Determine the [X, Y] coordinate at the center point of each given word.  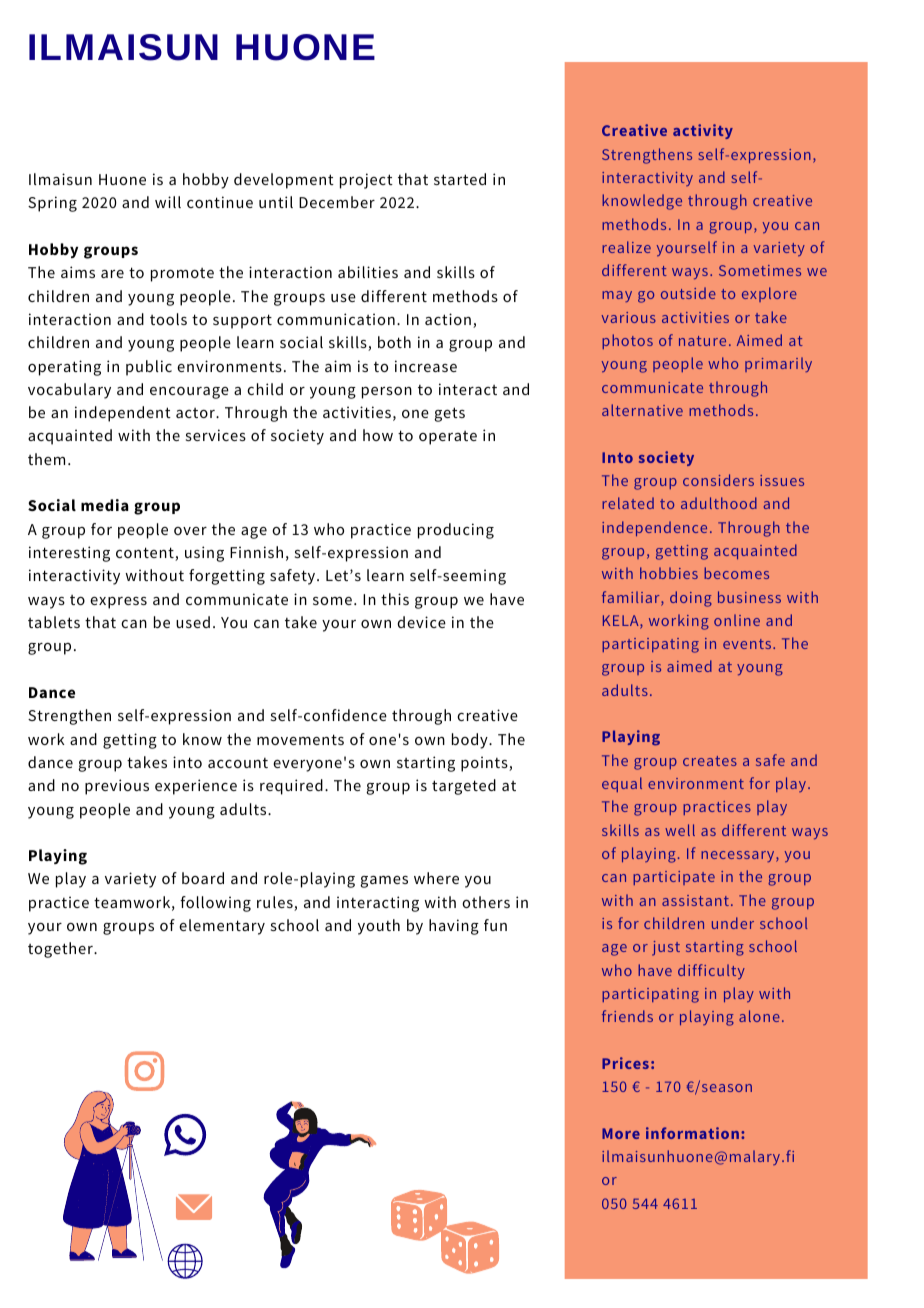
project [366, 181]
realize [626, 247]
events [748, 644]
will [168, 202]
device [421, 622]
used [193, 622]
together [61, 950]
